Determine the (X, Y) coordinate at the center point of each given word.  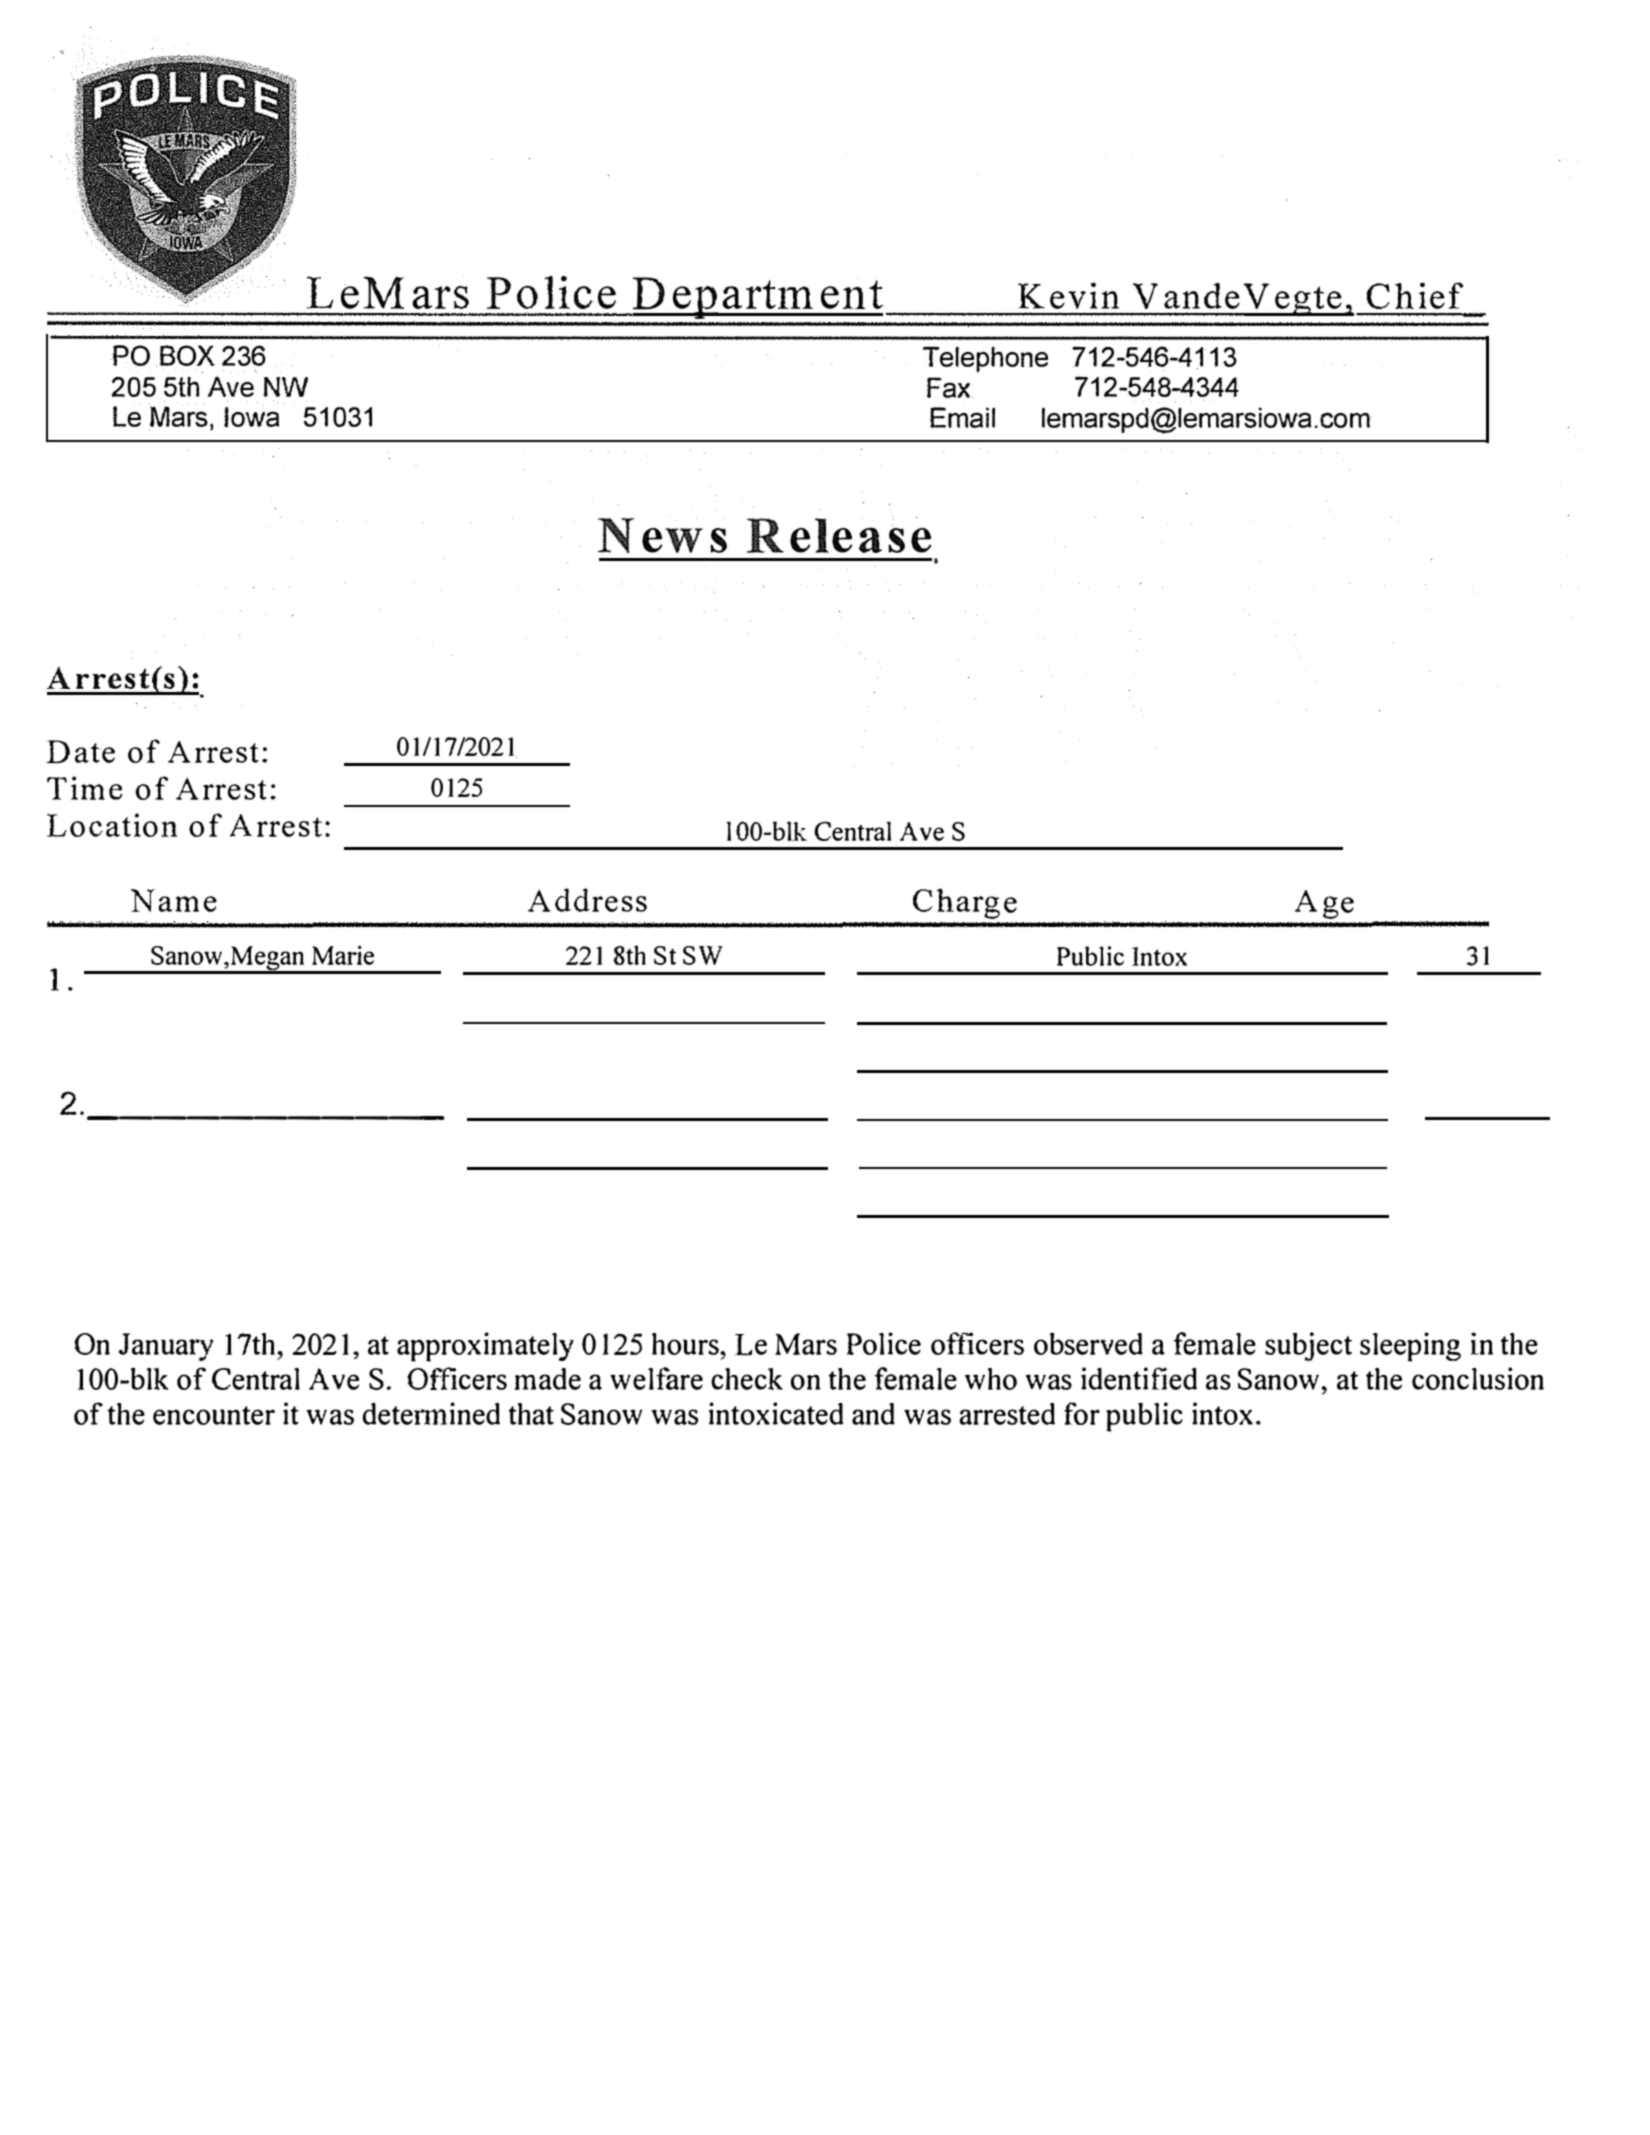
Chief (1415, 295)
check (747, 1379)
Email (962, 417)
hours (686, 1344)
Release (838, 534)
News (663, 534)
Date (80, 751)
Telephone (985, 359)
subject (1308, 1346)
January (166, 1347)
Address (587, 900)
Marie (343, 955)
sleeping (1410, 1347)
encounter (214, 1415)
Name (174, 900)
